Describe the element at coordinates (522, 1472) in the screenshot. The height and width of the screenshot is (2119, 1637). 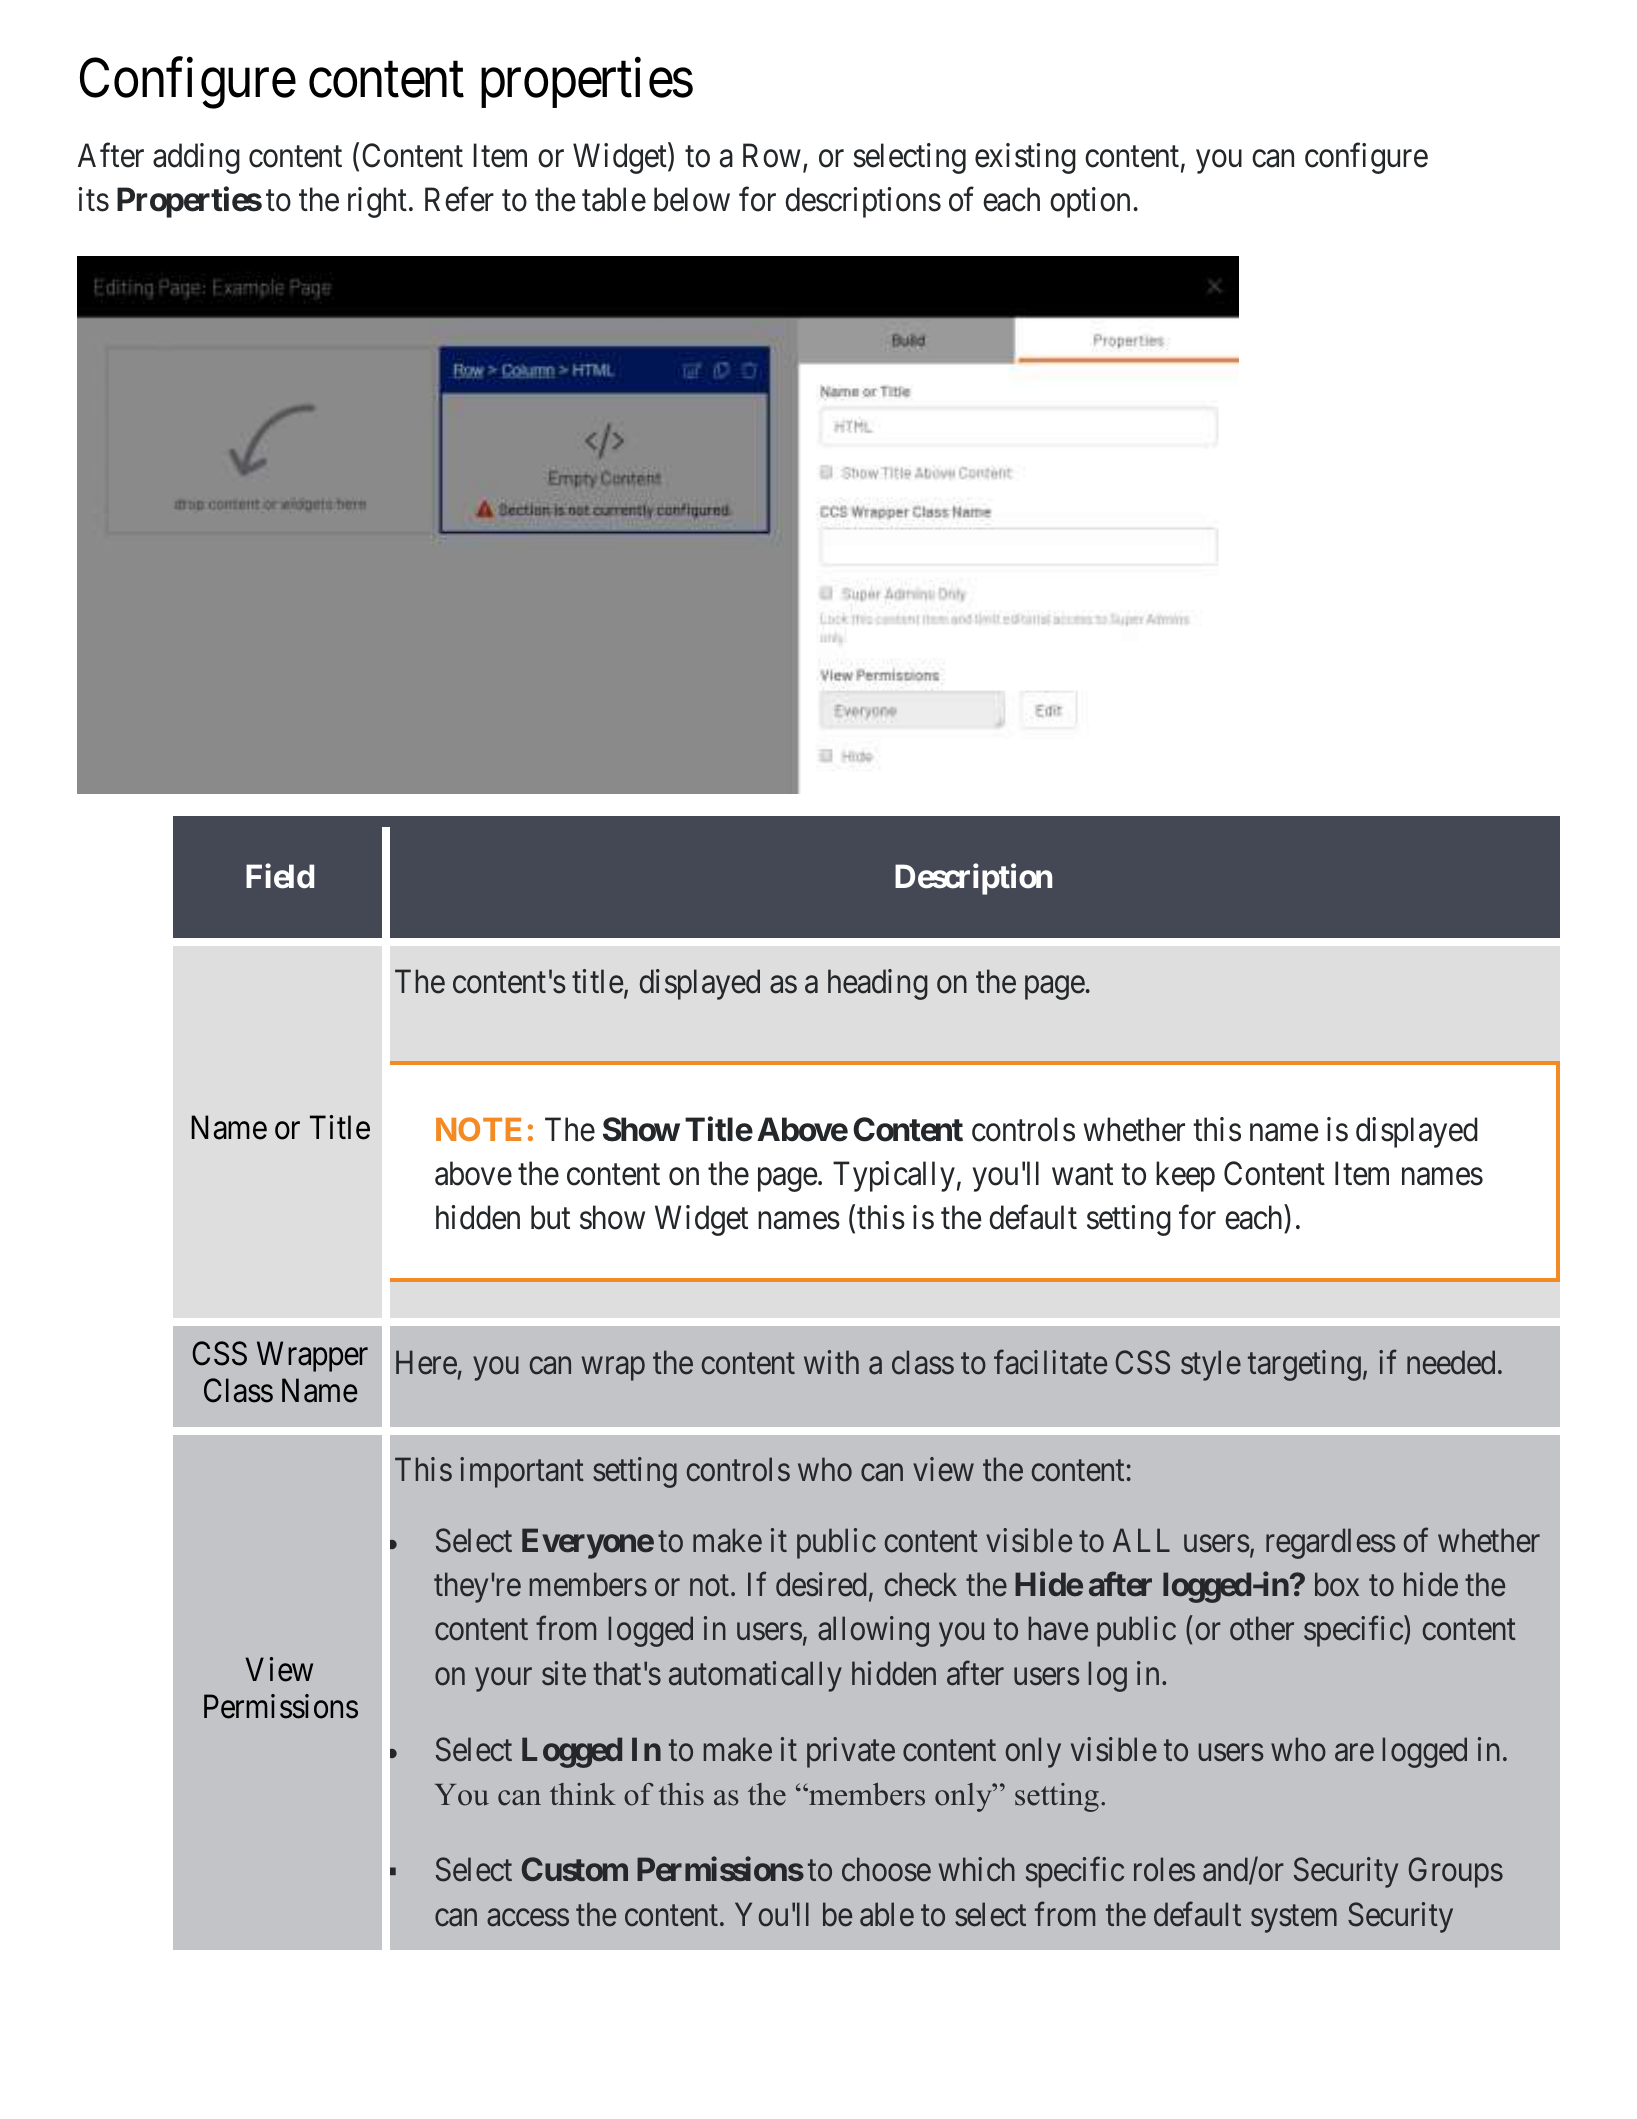
I see `important` at that location.
